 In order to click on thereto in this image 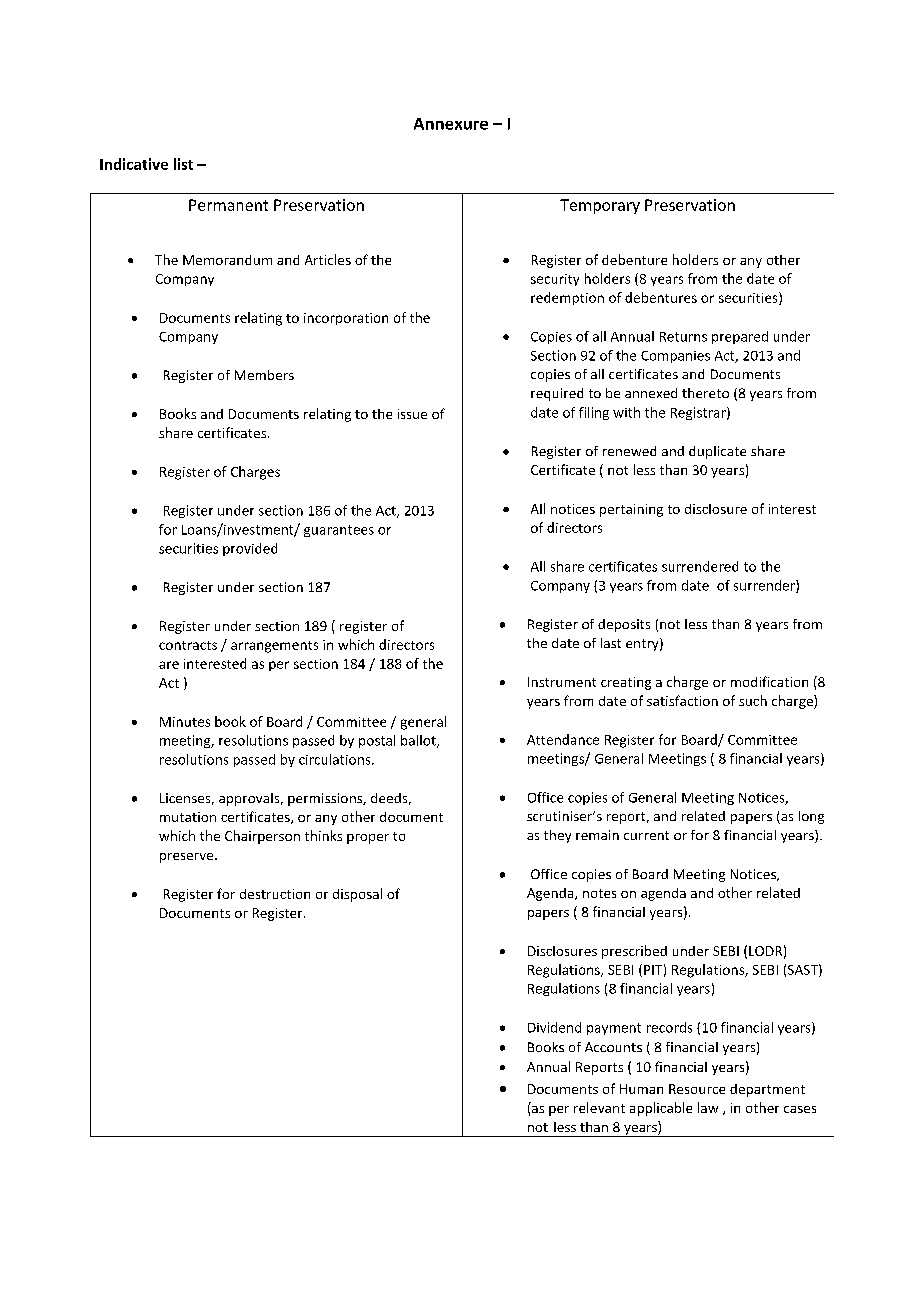, I will do `click(705, 393)`.
